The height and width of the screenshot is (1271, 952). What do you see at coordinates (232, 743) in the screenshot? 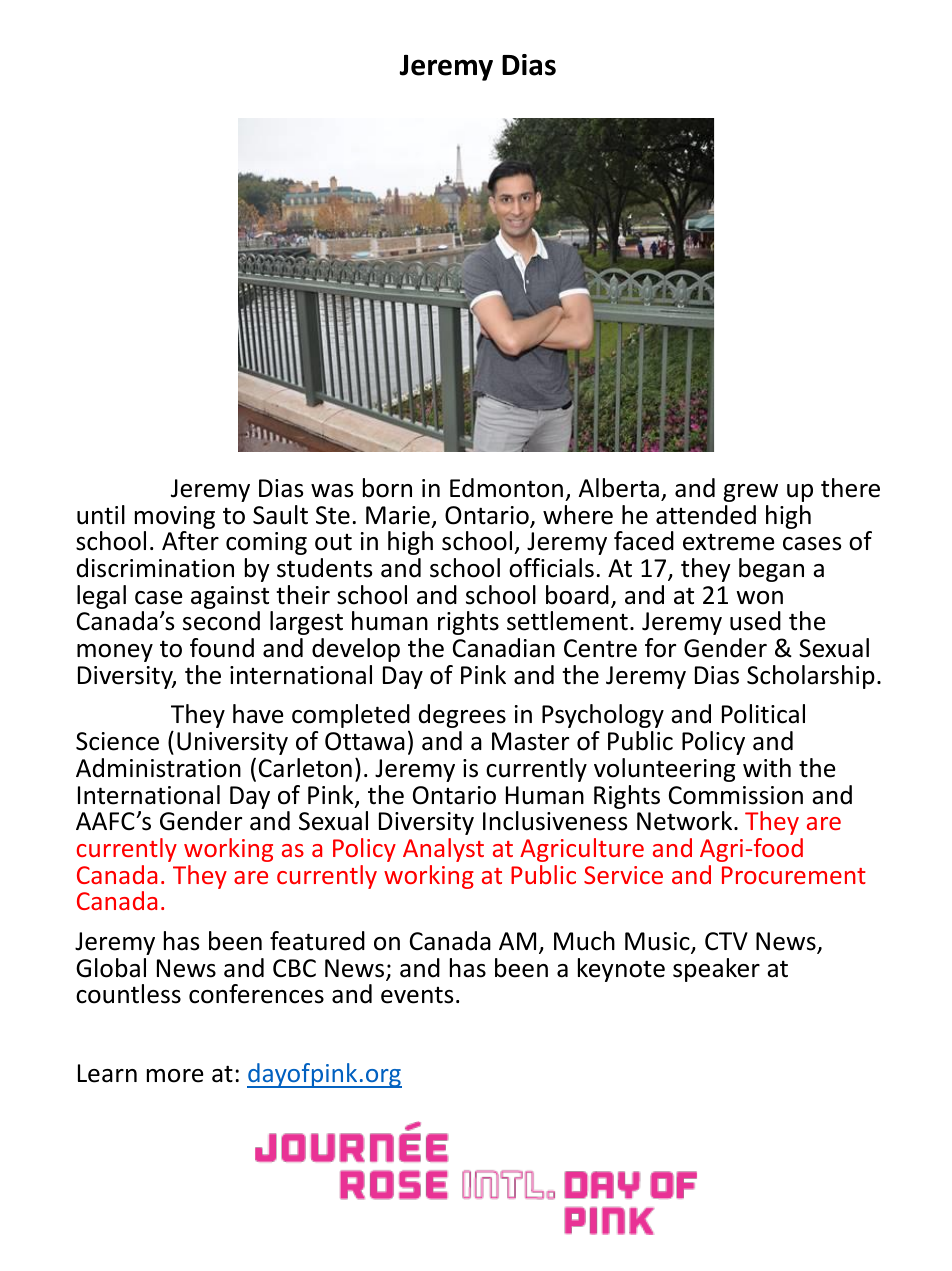
I see `University` at bounding box center [232, 743].
